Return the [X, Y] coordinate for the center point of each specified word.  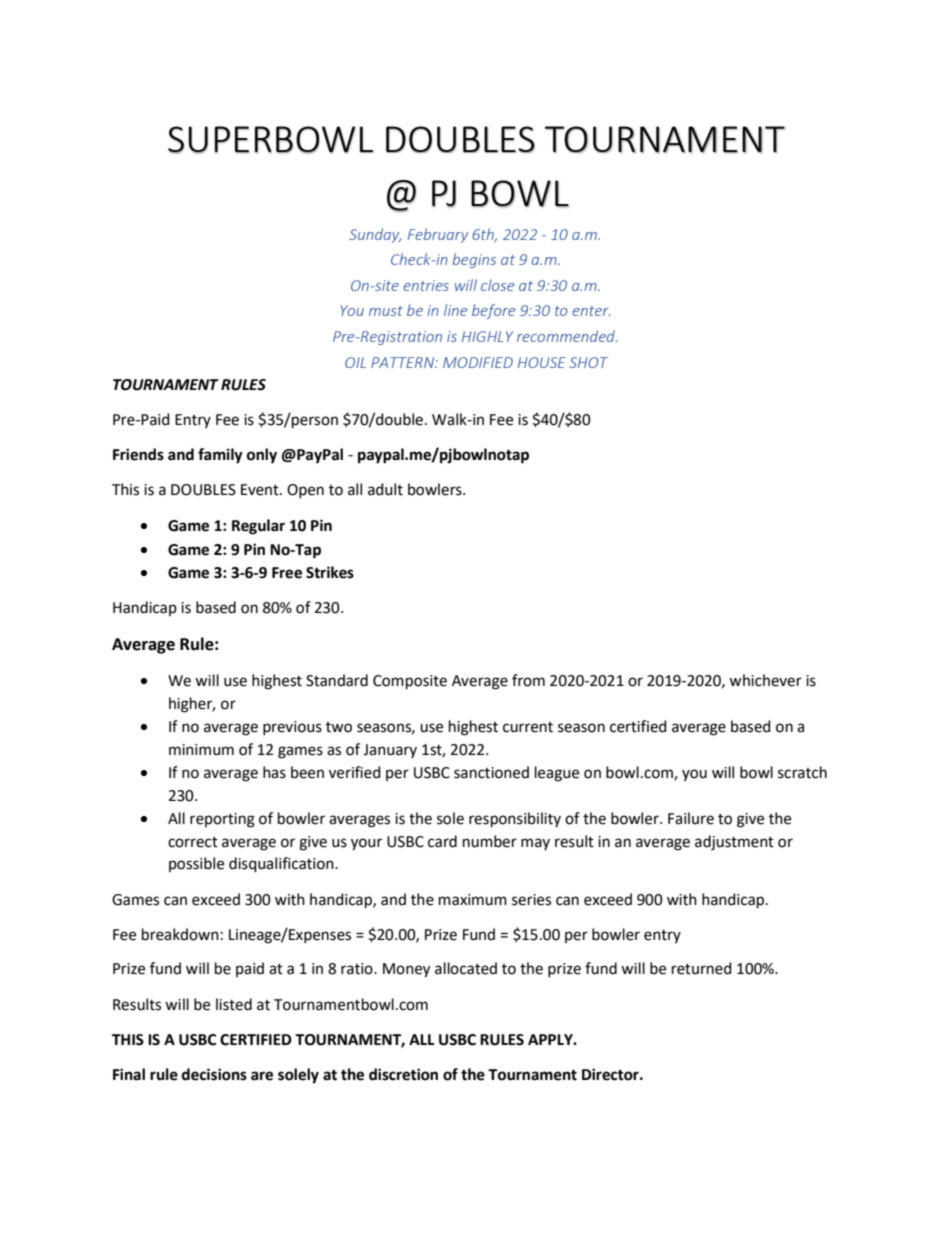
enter [591, 311]
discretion [403, 1074]
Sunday [375, 235]
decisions [214, 1074]
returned [702, 968]
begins [474, 260]
